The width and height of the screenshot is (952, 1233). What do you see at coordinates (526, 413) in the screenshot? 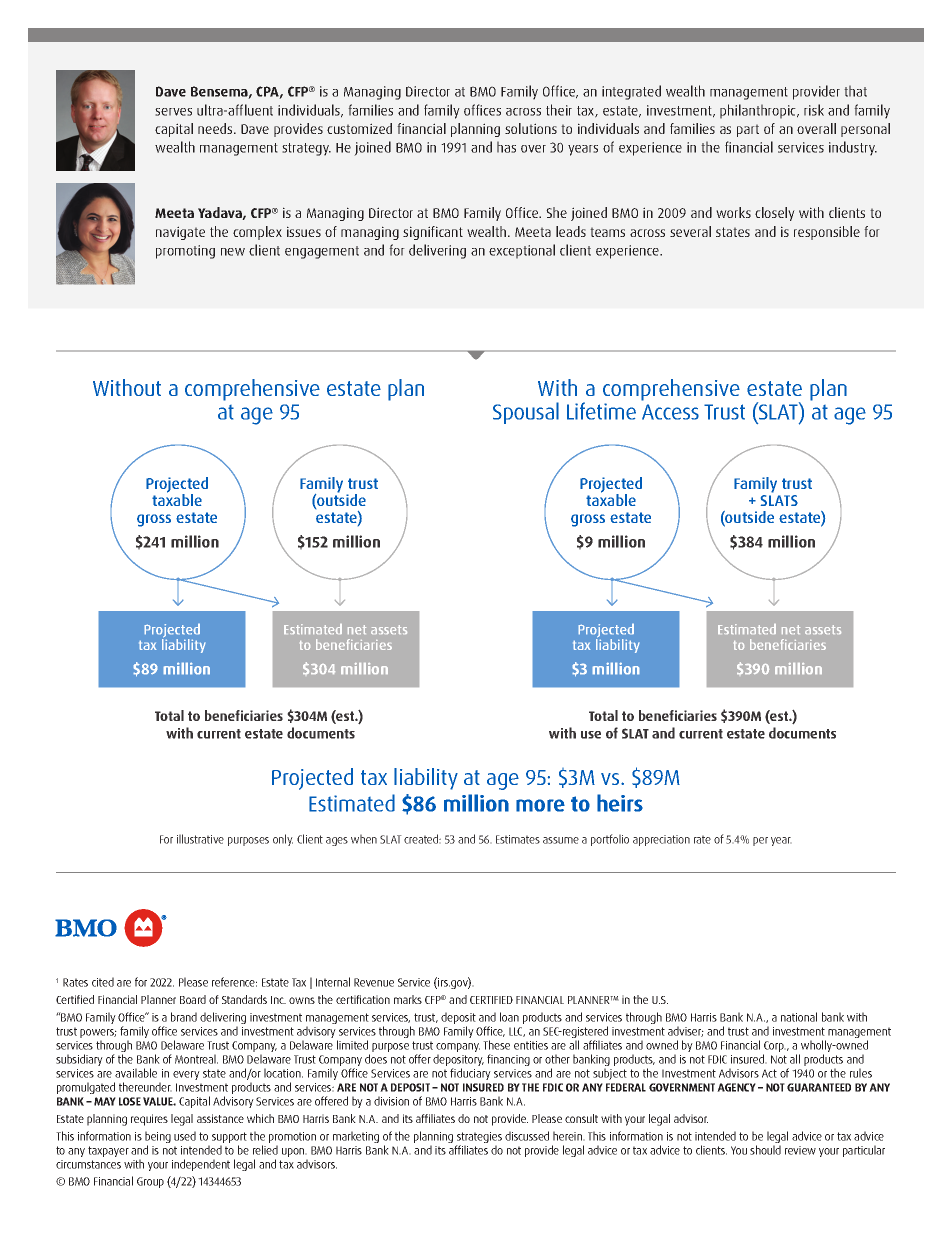
I see `Spousal` at bounding box center [526, 413].
